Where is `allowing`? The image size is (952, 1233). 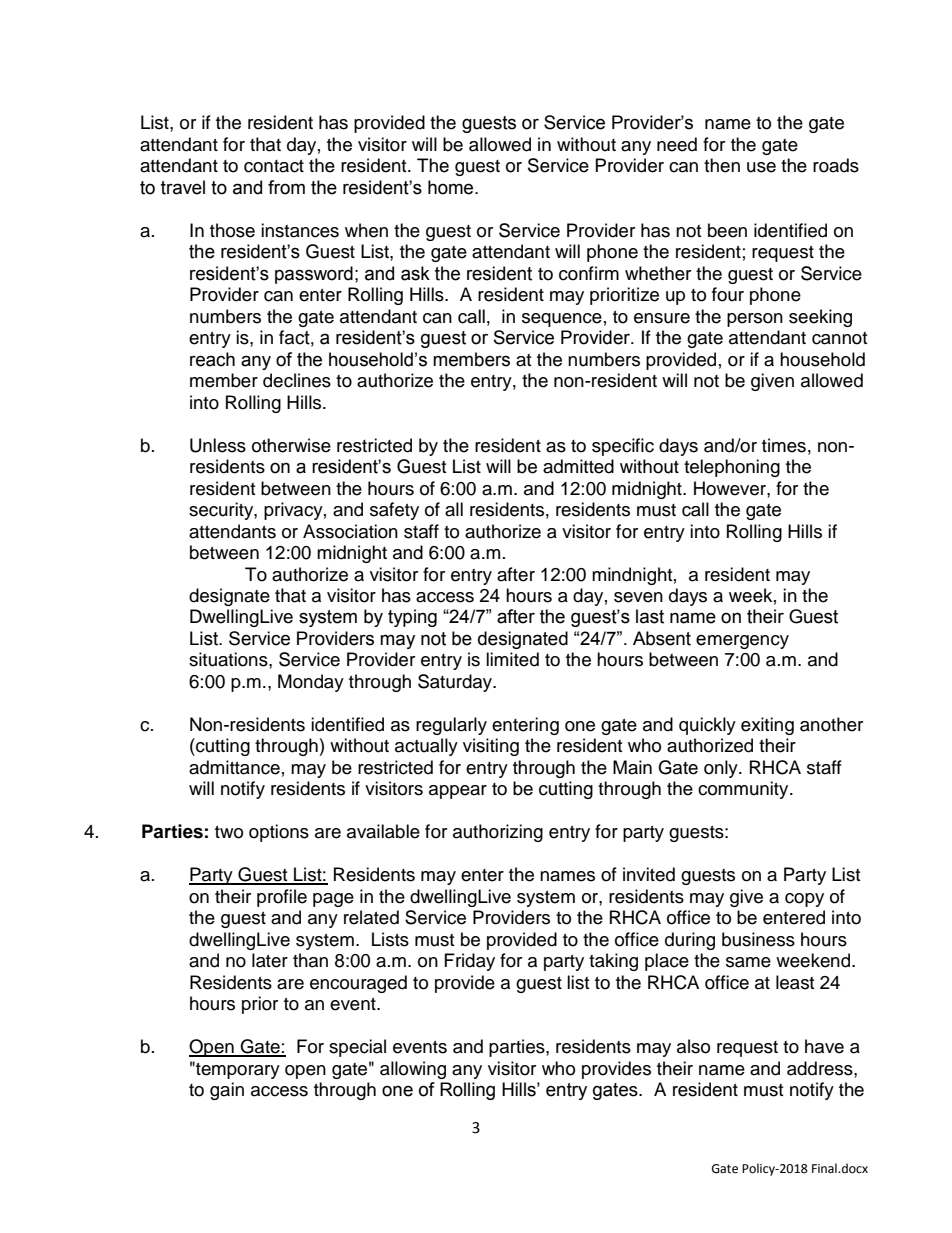 allowing is located at coordinates (413, 1070).
